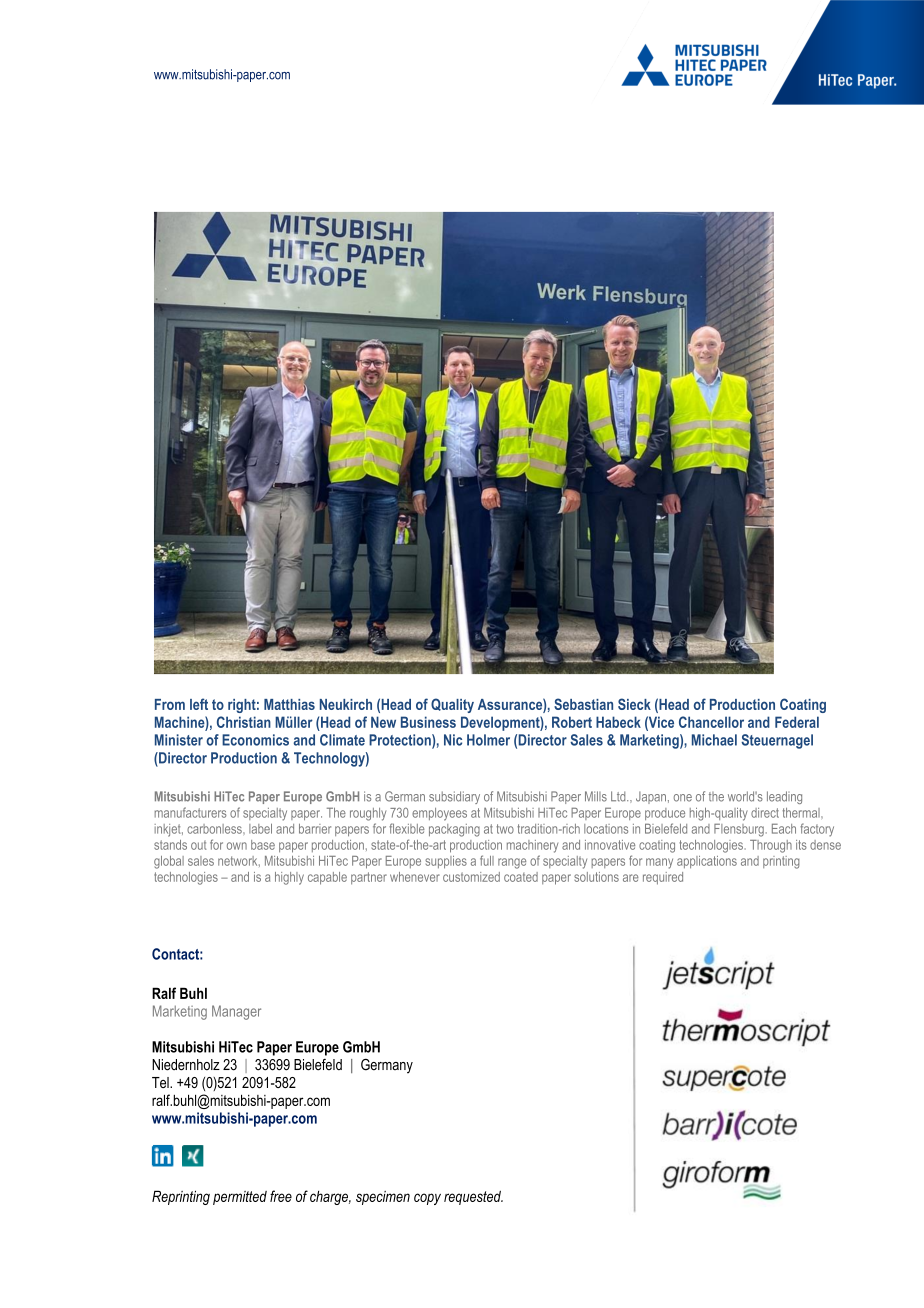 The width and height of the page is (924, 1308). Describe the element at coordinates (281, 1196) in the page. I see `free` at that location.
